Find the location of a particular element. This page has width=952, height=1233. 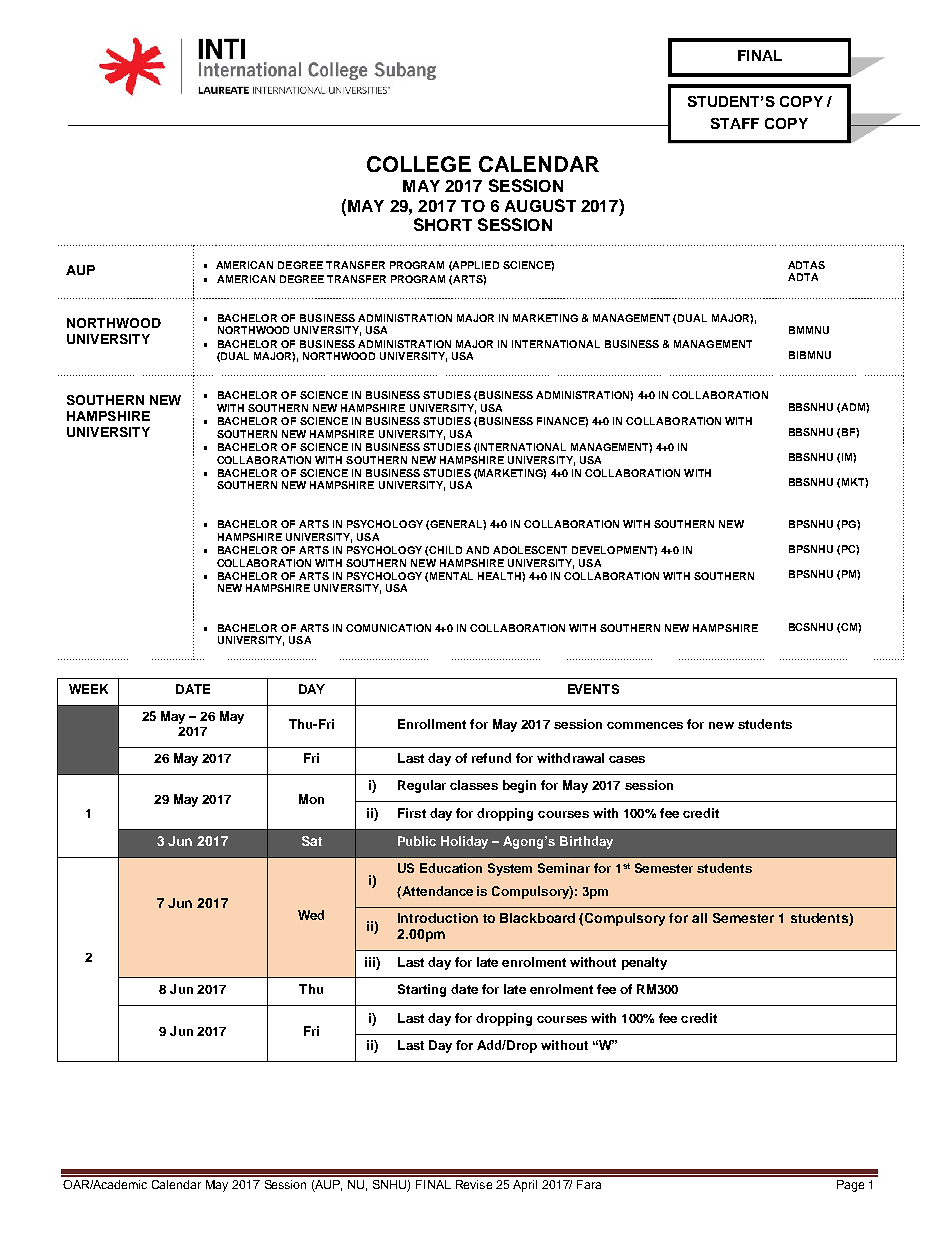

AND is located at coordinates (477, 550).
